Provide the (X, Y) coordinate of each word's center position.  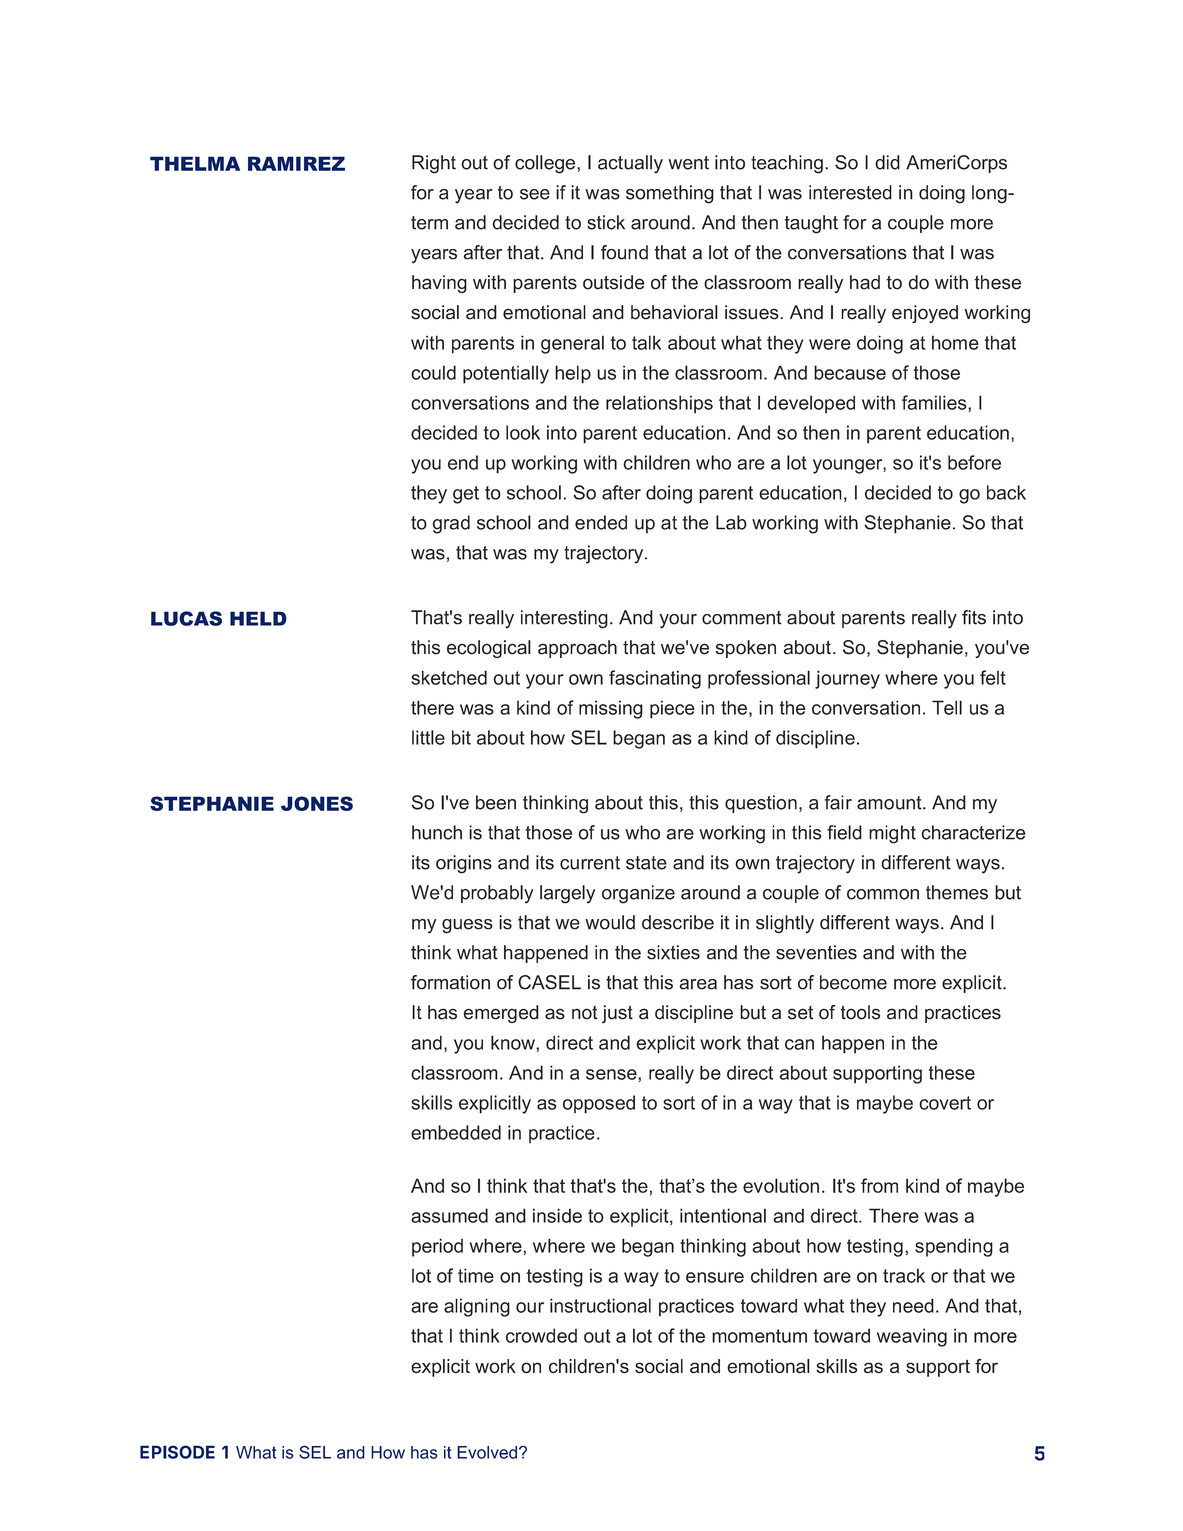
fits (974, 617)
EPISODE (177, 1452)
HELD (258, 618)
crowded (541, 1335)
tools (860, 1012)
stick (606, 222)
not (585, 1013)
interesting (564, 619)
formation (450, 982)
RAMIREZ (296, 163)
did (887, 162)
